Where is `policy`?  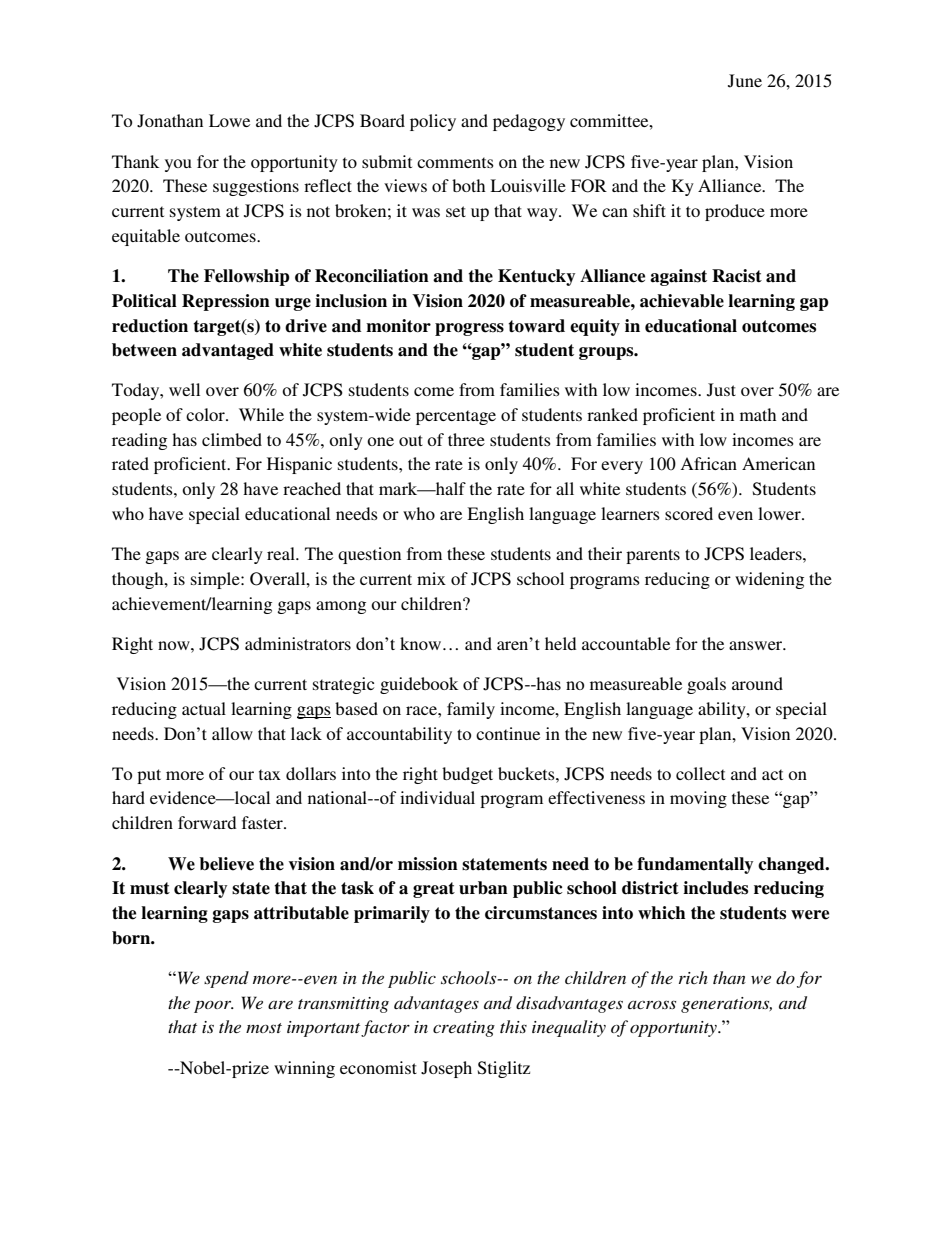
policy is located at coordinates (433, 122).
